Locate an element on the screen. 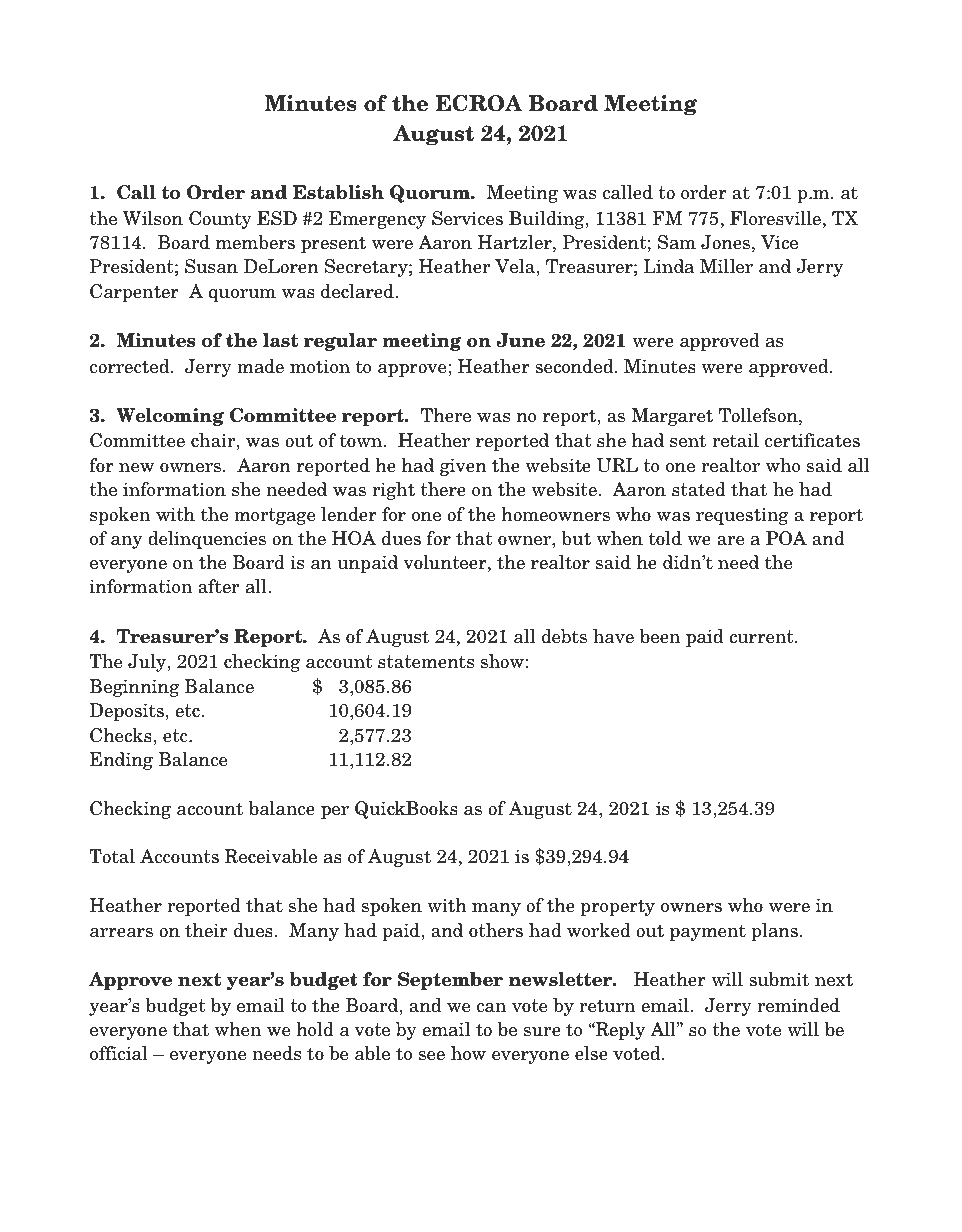  Total is located at coordinates (112, 856).
